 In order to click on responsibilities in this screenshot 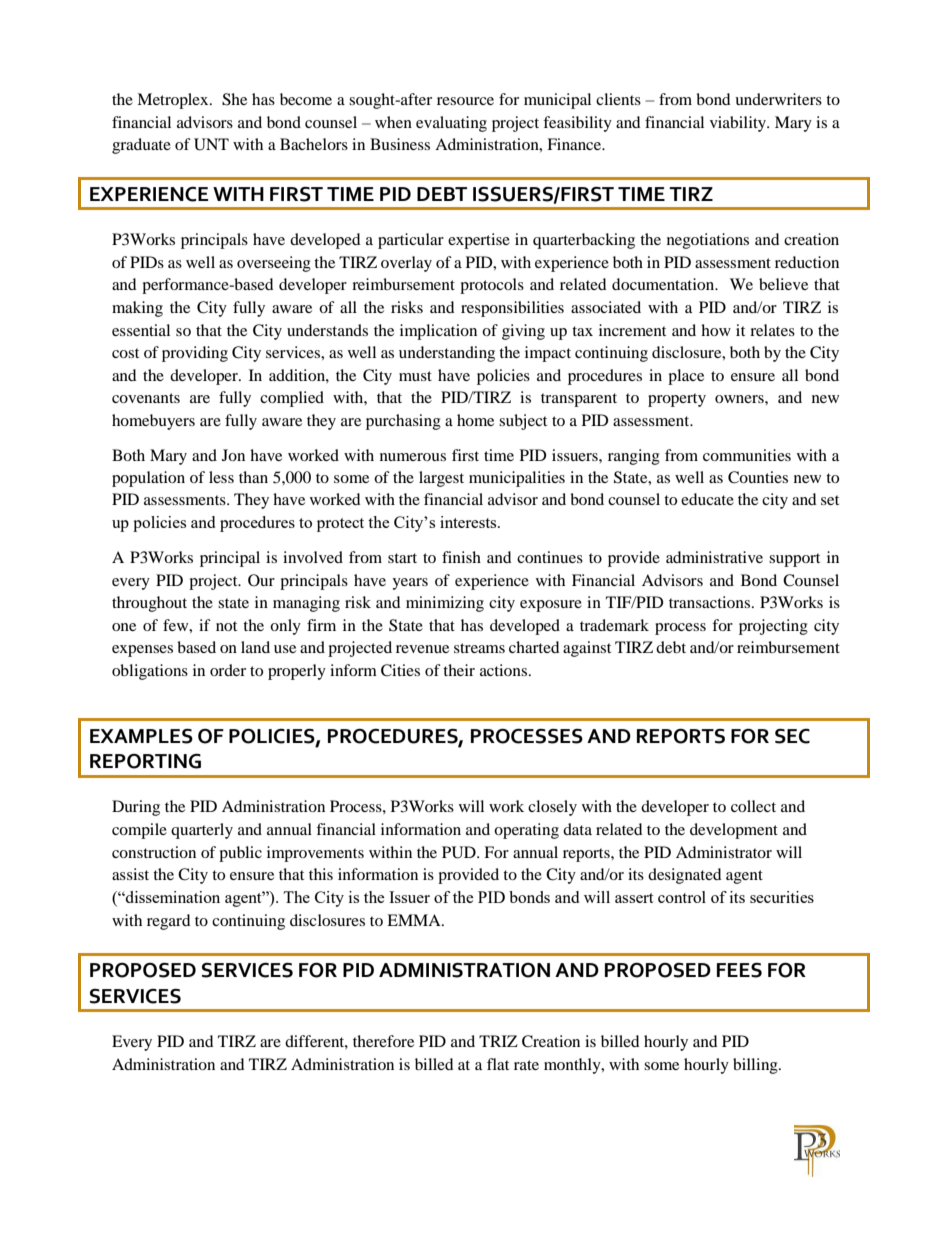, I will do `click(512, 309)`.
